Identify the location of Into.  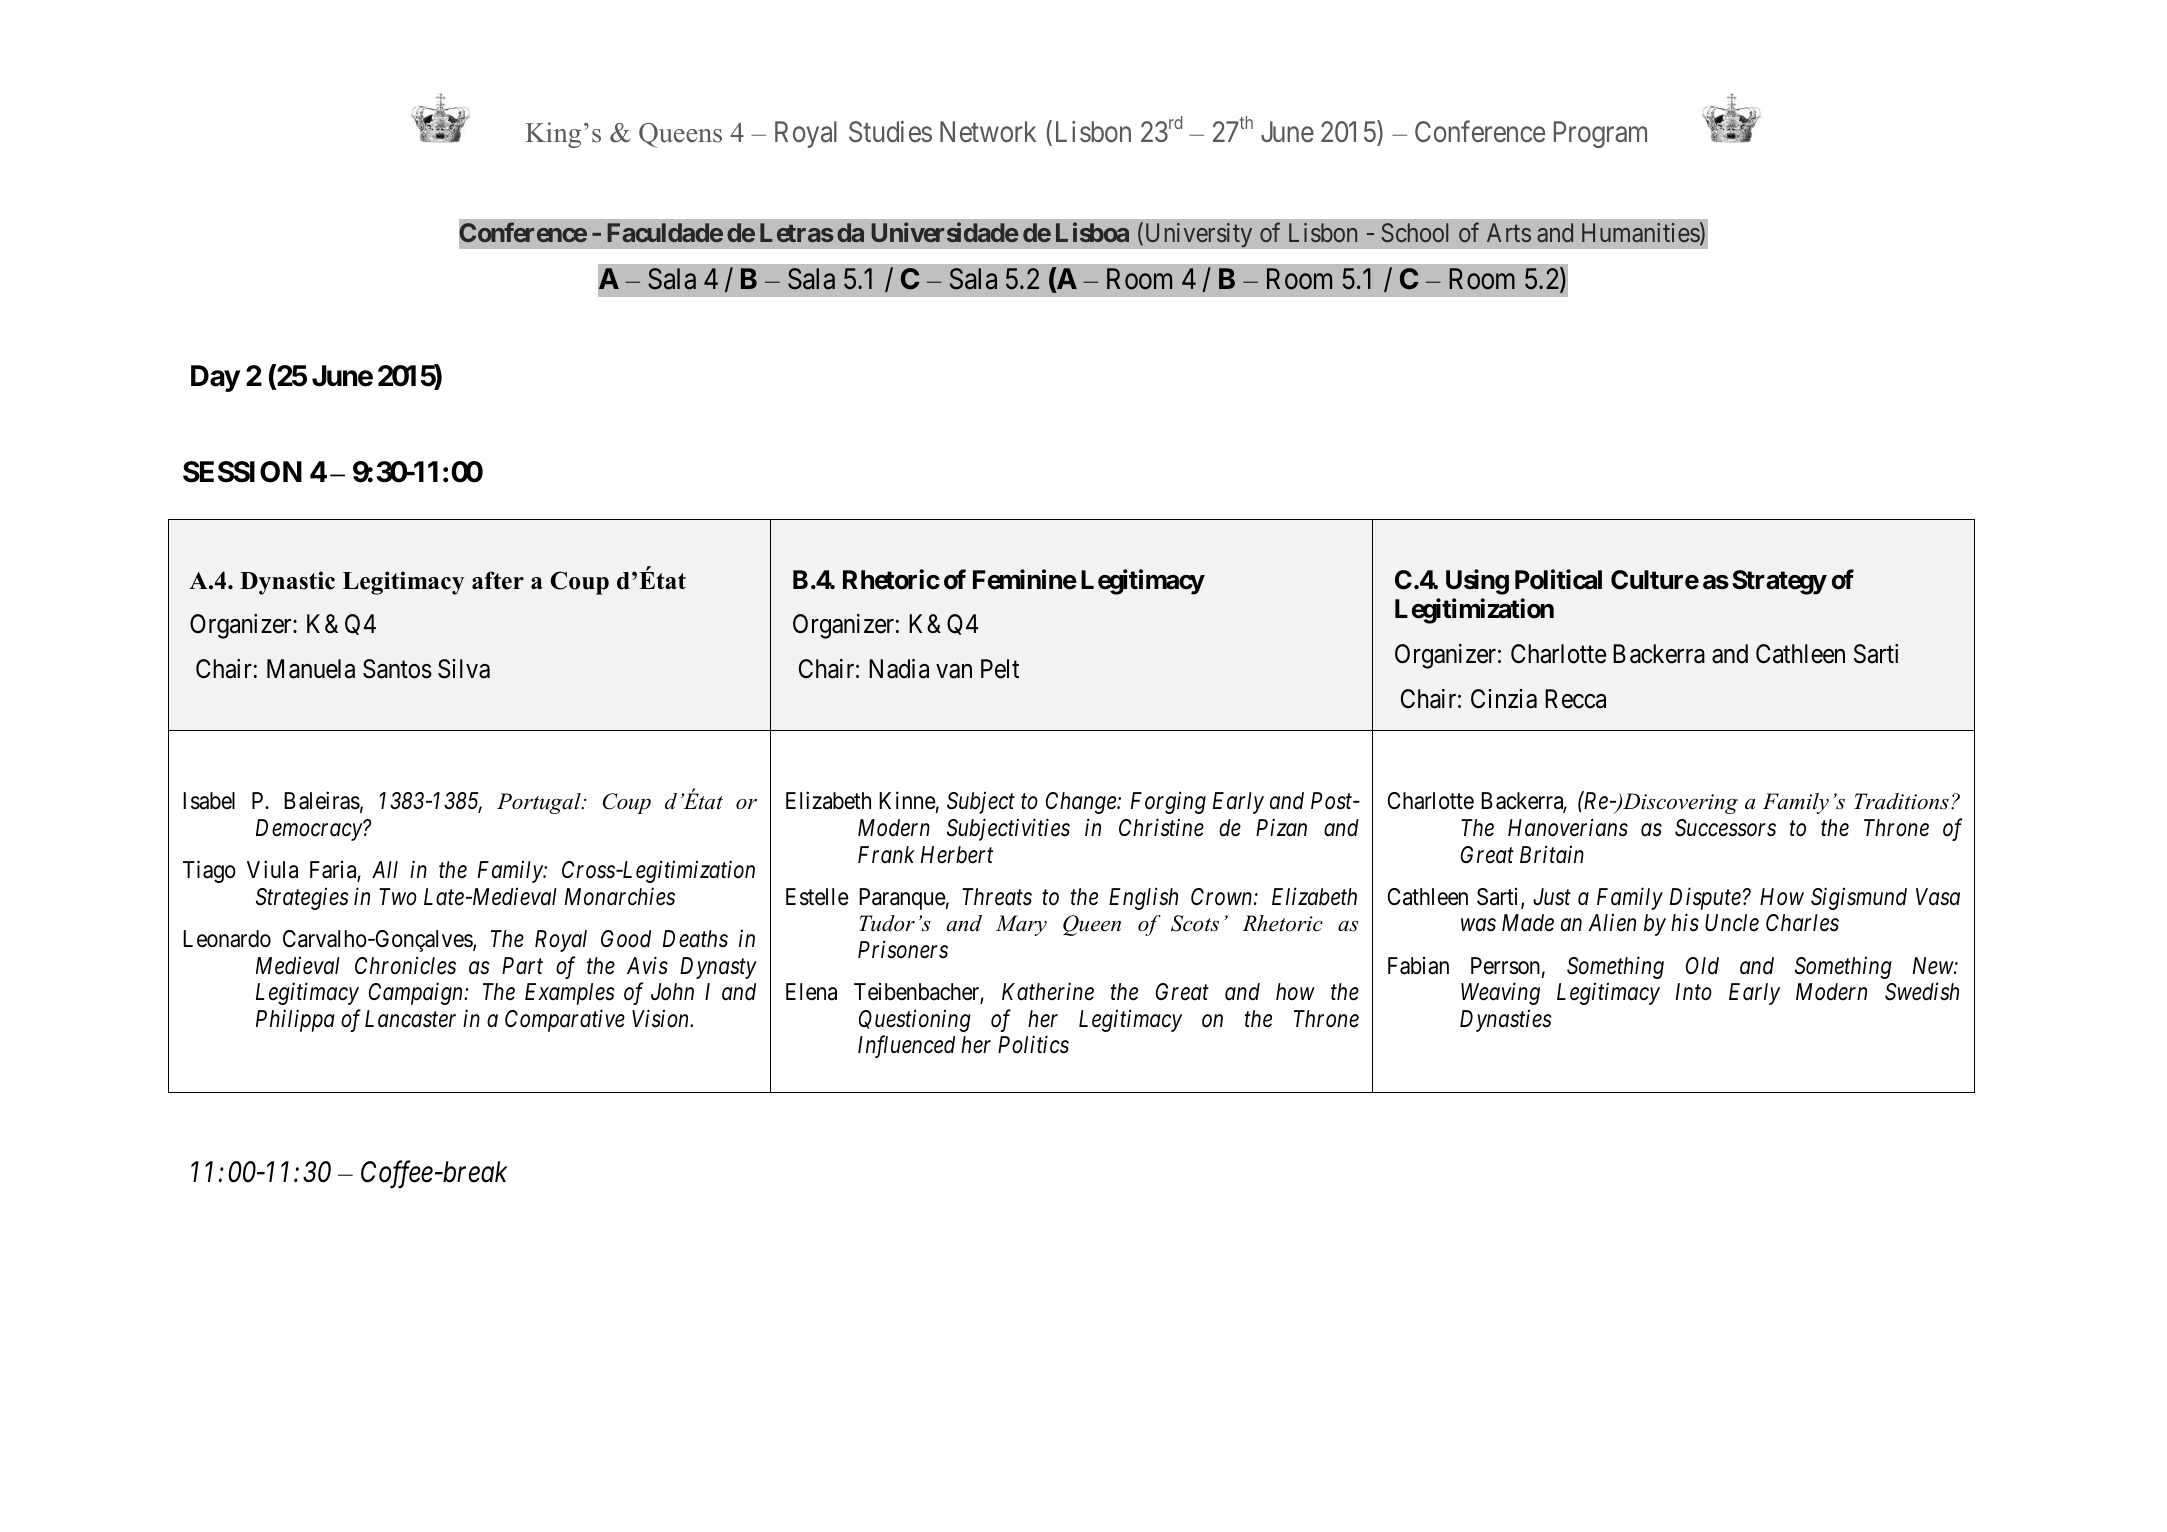
(1694, 992).
